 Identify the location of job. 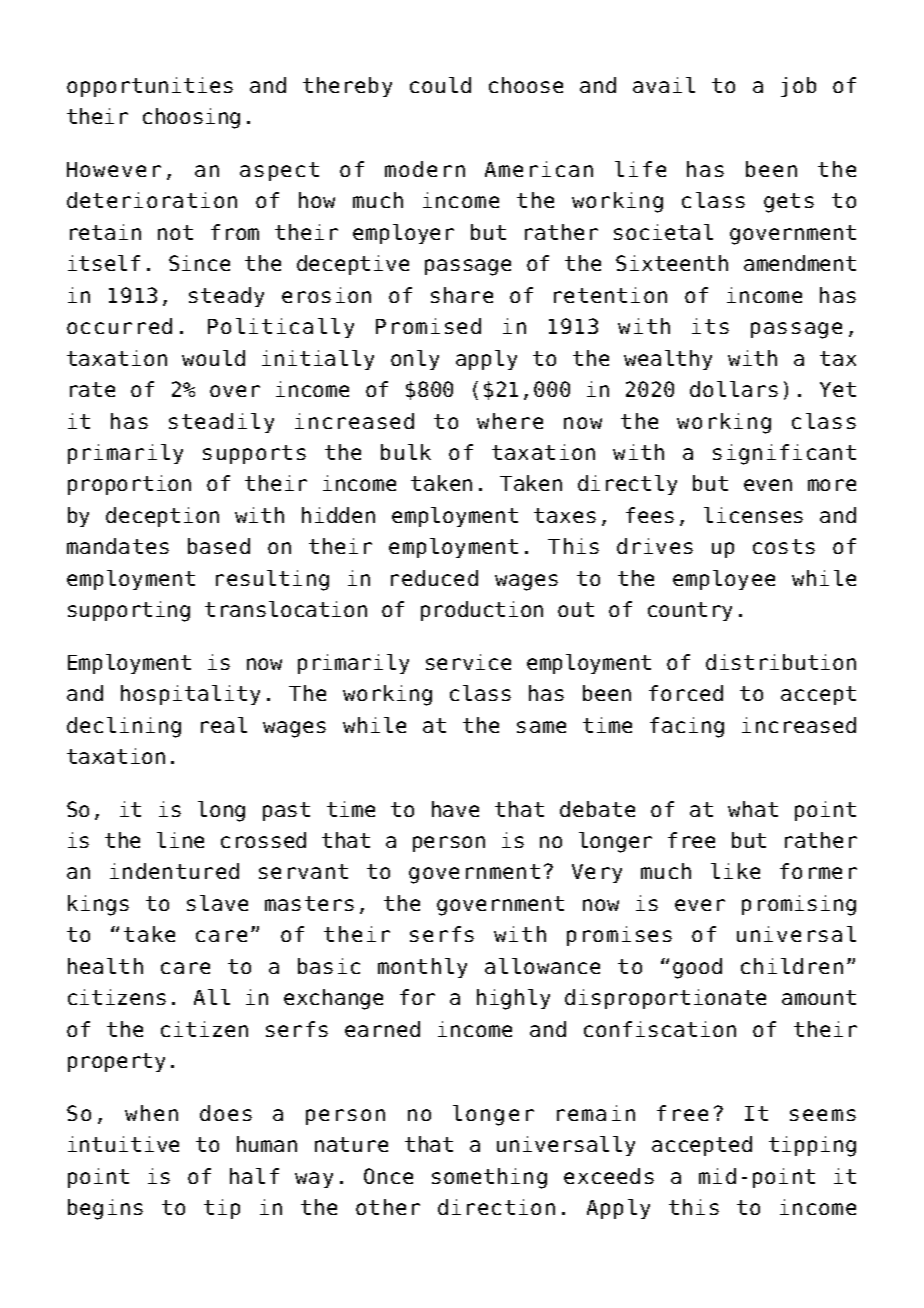
(798, 87).
